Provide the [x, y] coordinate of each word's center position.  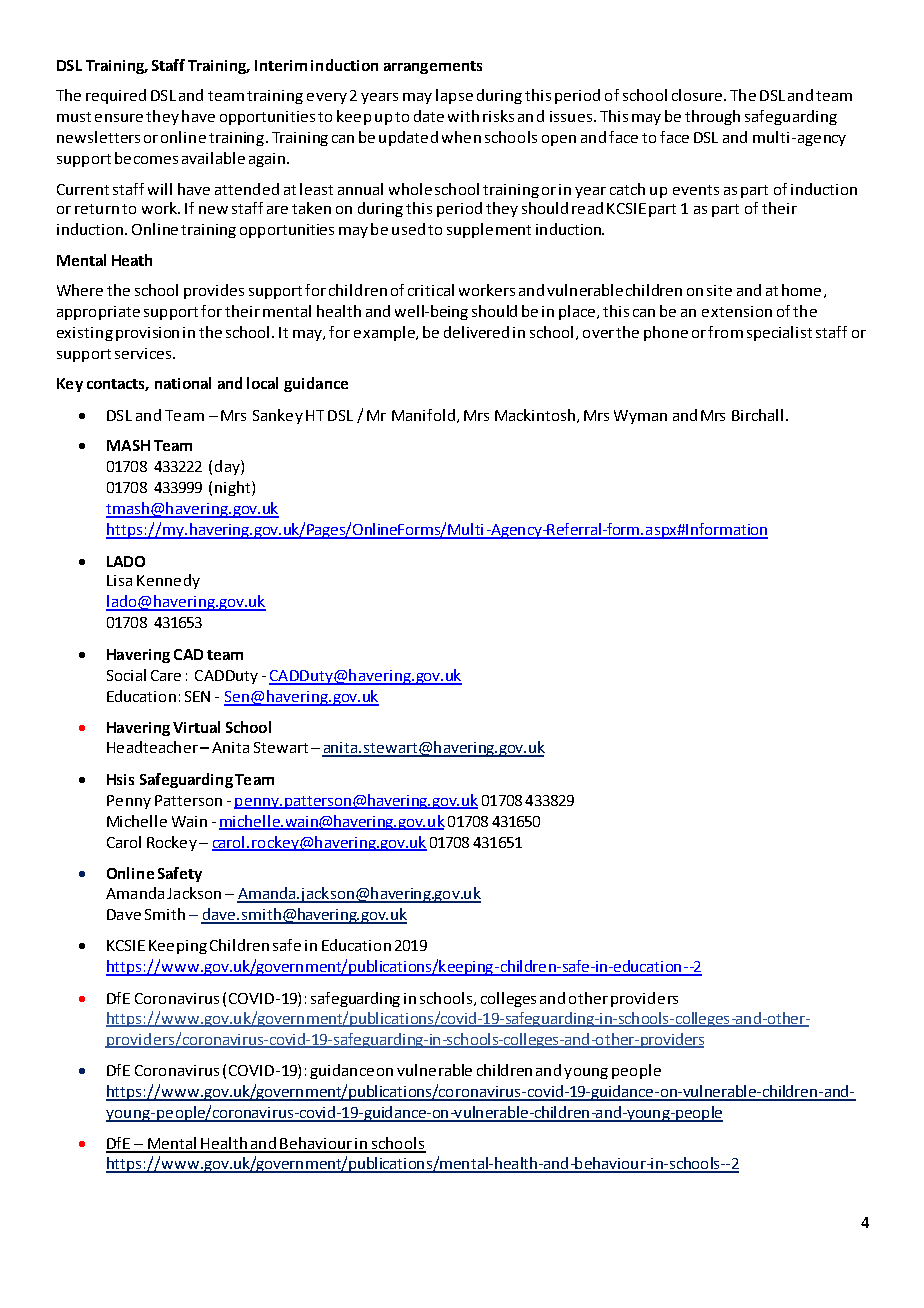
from [725, 332]
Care [166, 675]
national [183, 383]
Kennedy [168, 581]
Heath [132, 260]
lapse [454, 96]
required [116, 96]
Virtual [196, 727]
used [408, 229]
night [234, 488]
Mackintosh [535, 415]
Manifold [425, 416]
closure [697, 95]
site [719, 290]
